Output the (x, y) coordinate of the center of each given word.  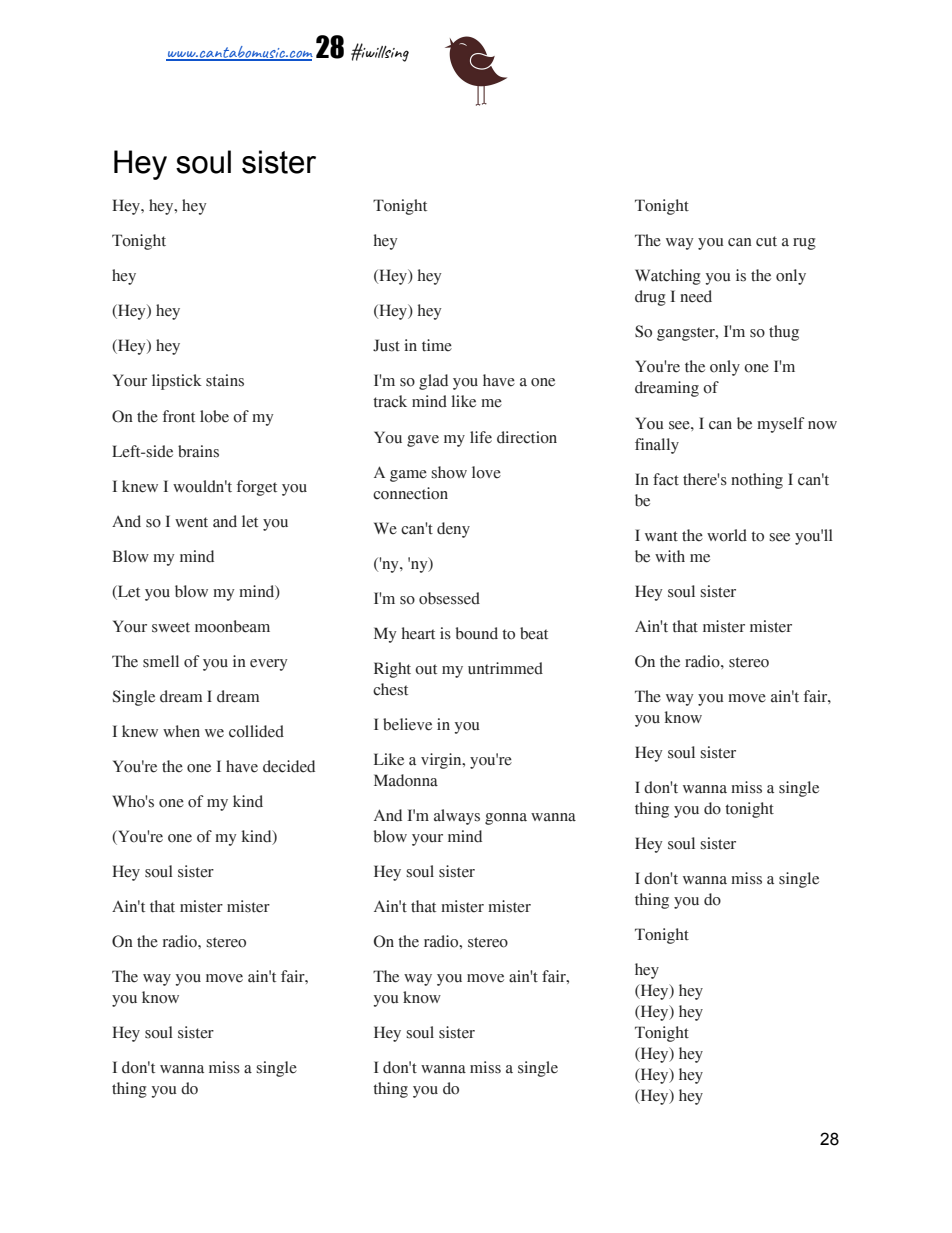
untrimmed (505, 668)
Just (386, 345)
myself (781, 425)
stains (225, 380)
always (457, 817)
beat (534, 633)
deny (453, 530)
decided (289, 766)
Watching (668, 277)
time (437, 345)
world (727, 535)
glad (433, 382)
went (191, 522)
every (268, 665)
